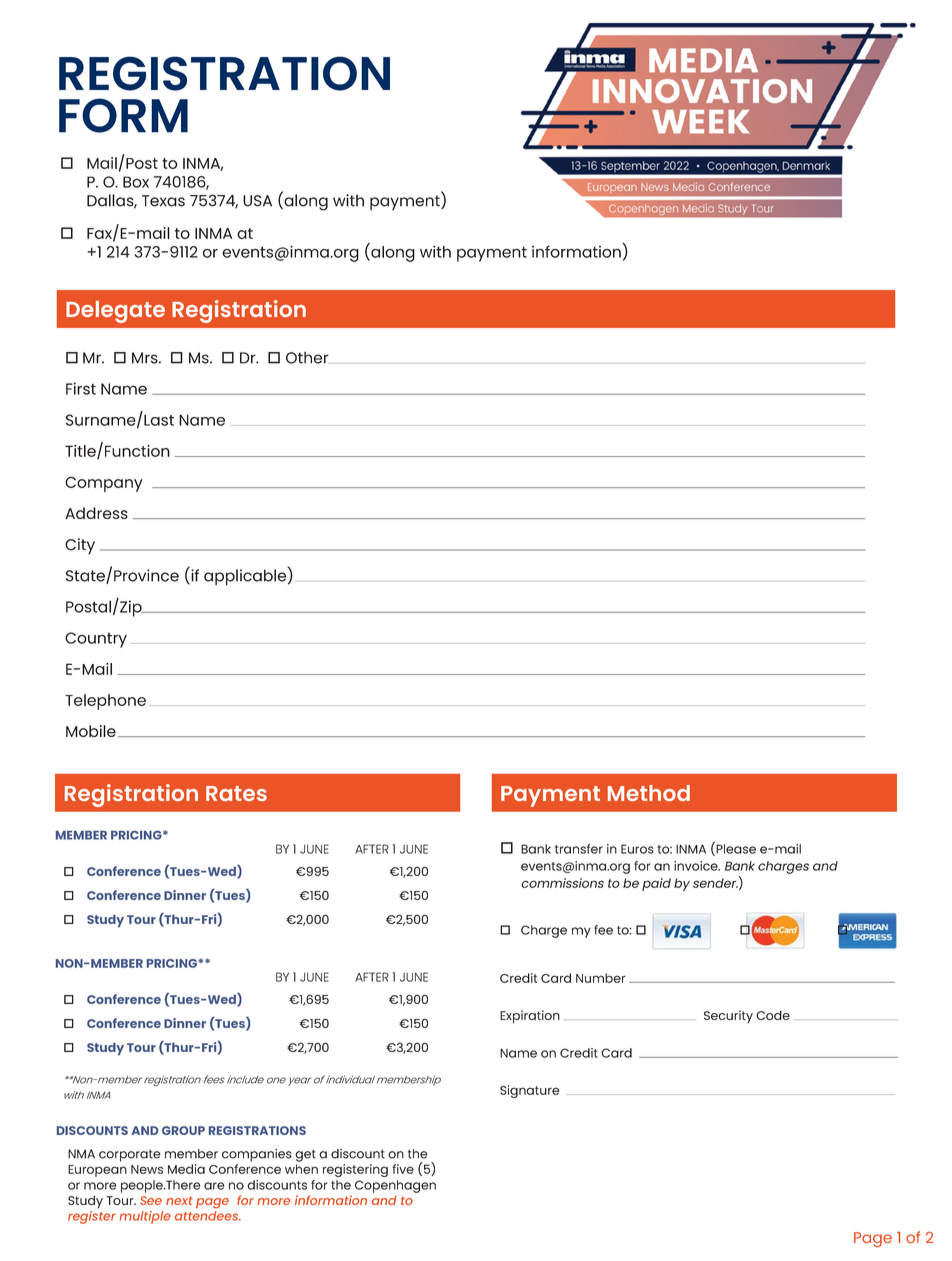 The image size is (952, 1261). Describe the element at coordinates (307, 358) in the page. I see `Other` at that location.
